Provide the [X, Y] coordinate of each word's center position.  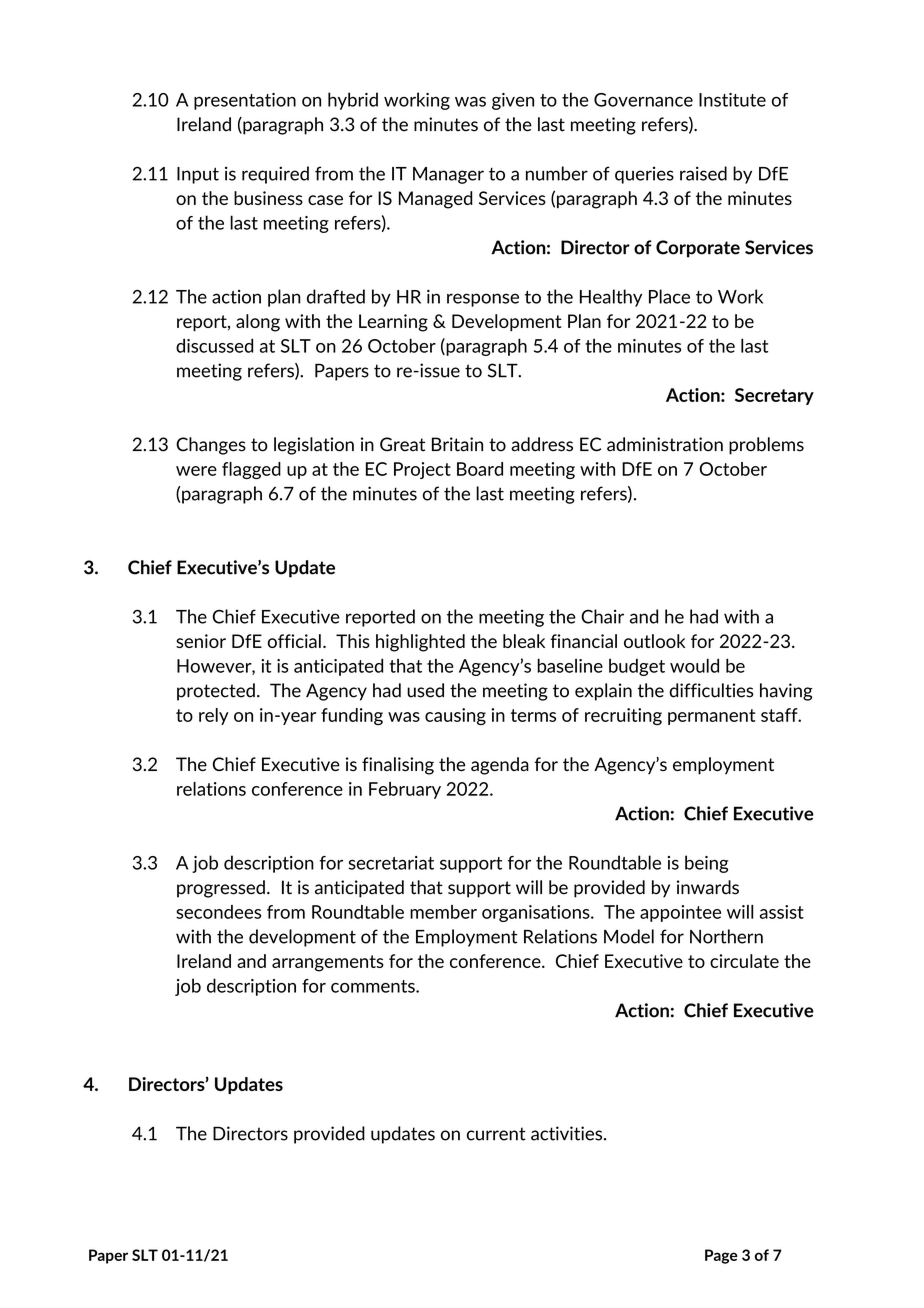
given [513, 101]
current [496, 1134]
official [294, 641]
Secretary [774, 396]
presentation [245, 101]
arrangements [328, 963]
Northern [726, 936]
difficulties [711, 690]
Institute [732, 100]
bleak [524, 641]
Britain [457, 444]
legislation [314, 446]
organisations [537, 913]
